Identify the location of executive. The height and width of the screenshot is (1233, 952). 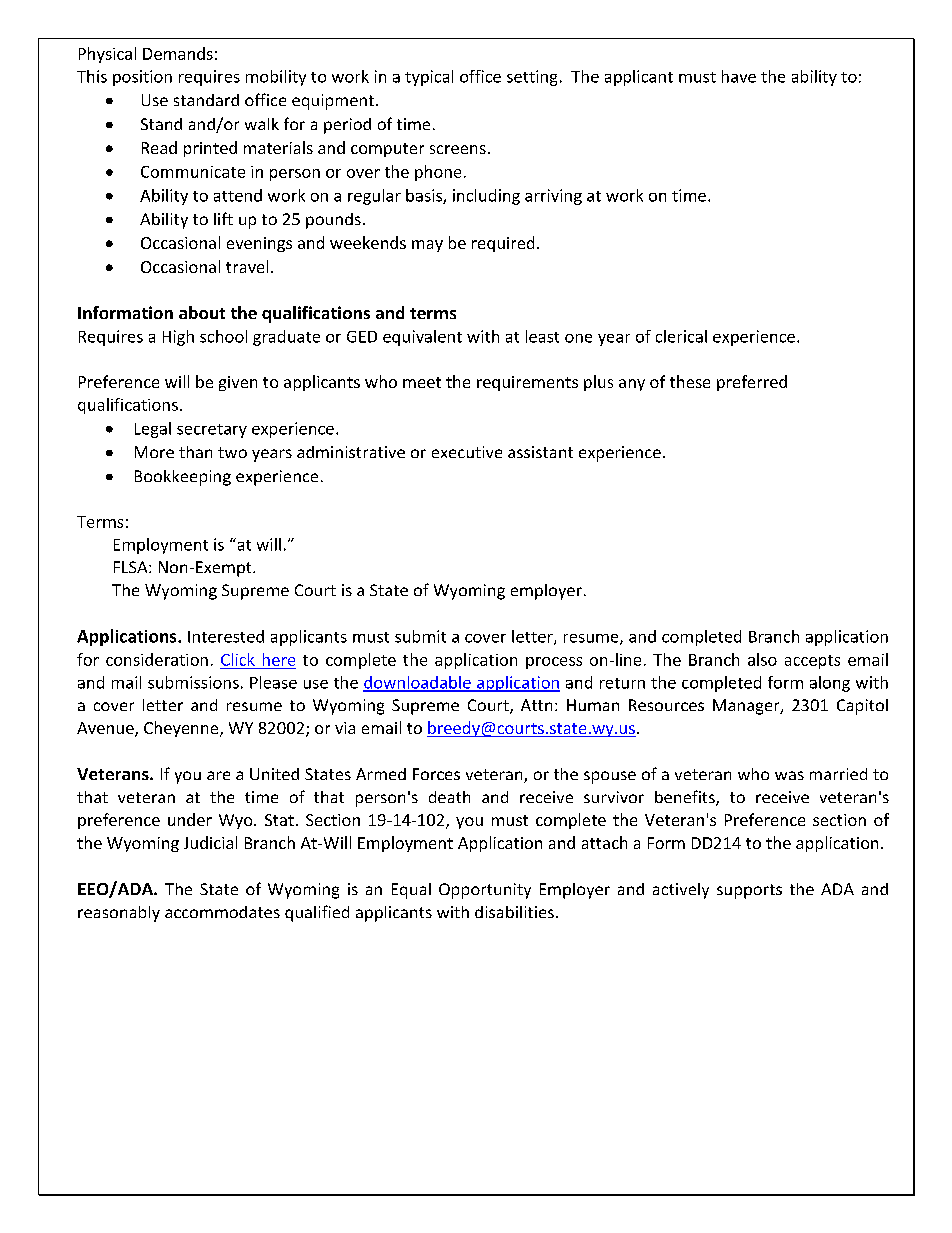
(467, 452).
